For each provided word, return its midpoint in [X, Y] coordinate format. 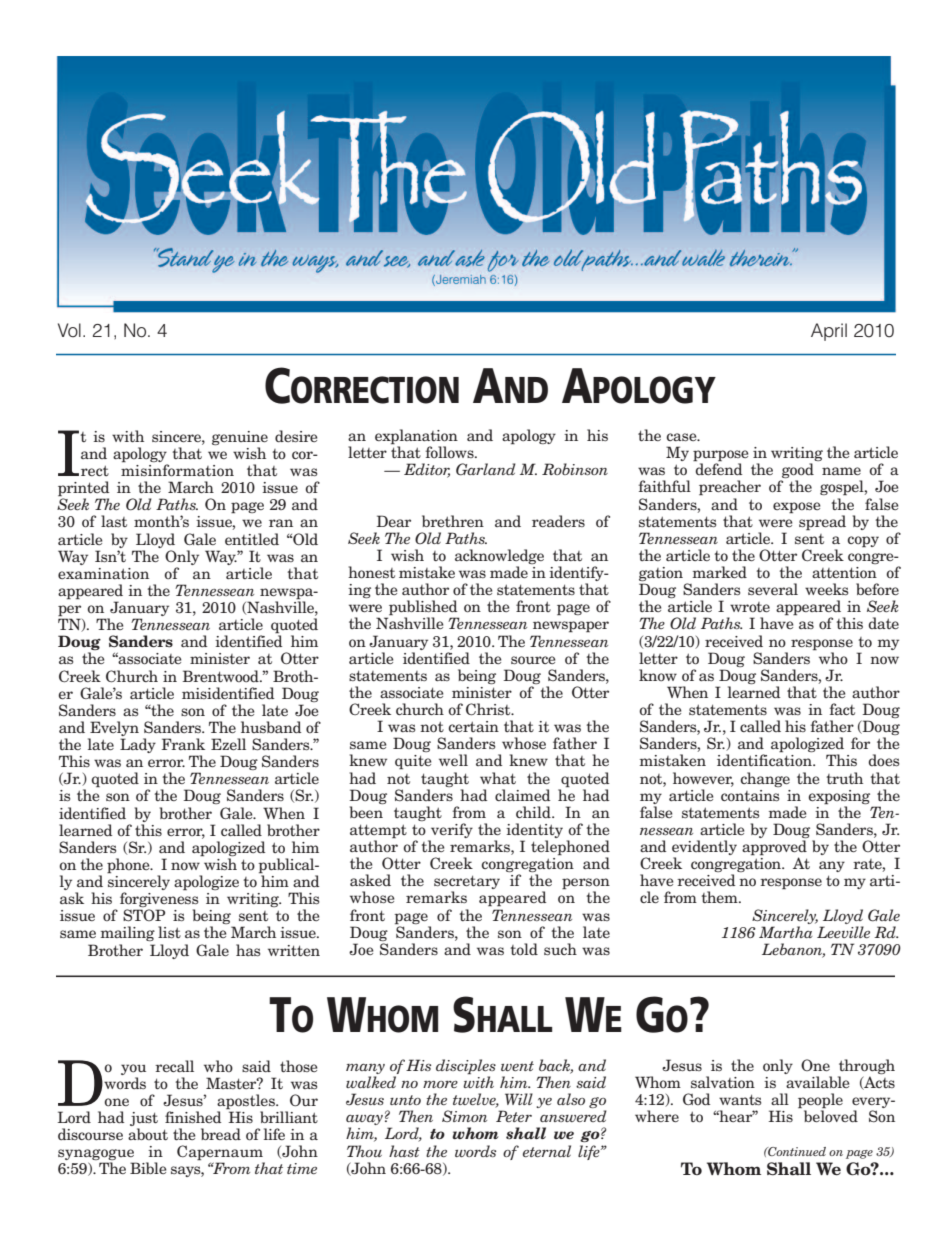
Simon [464, 1116]
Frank [183, 744]
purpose [721, 457]
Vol [69, 330]
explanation [416, 438]
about [148, 1134]
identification [765, 760]
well [453, 760]
